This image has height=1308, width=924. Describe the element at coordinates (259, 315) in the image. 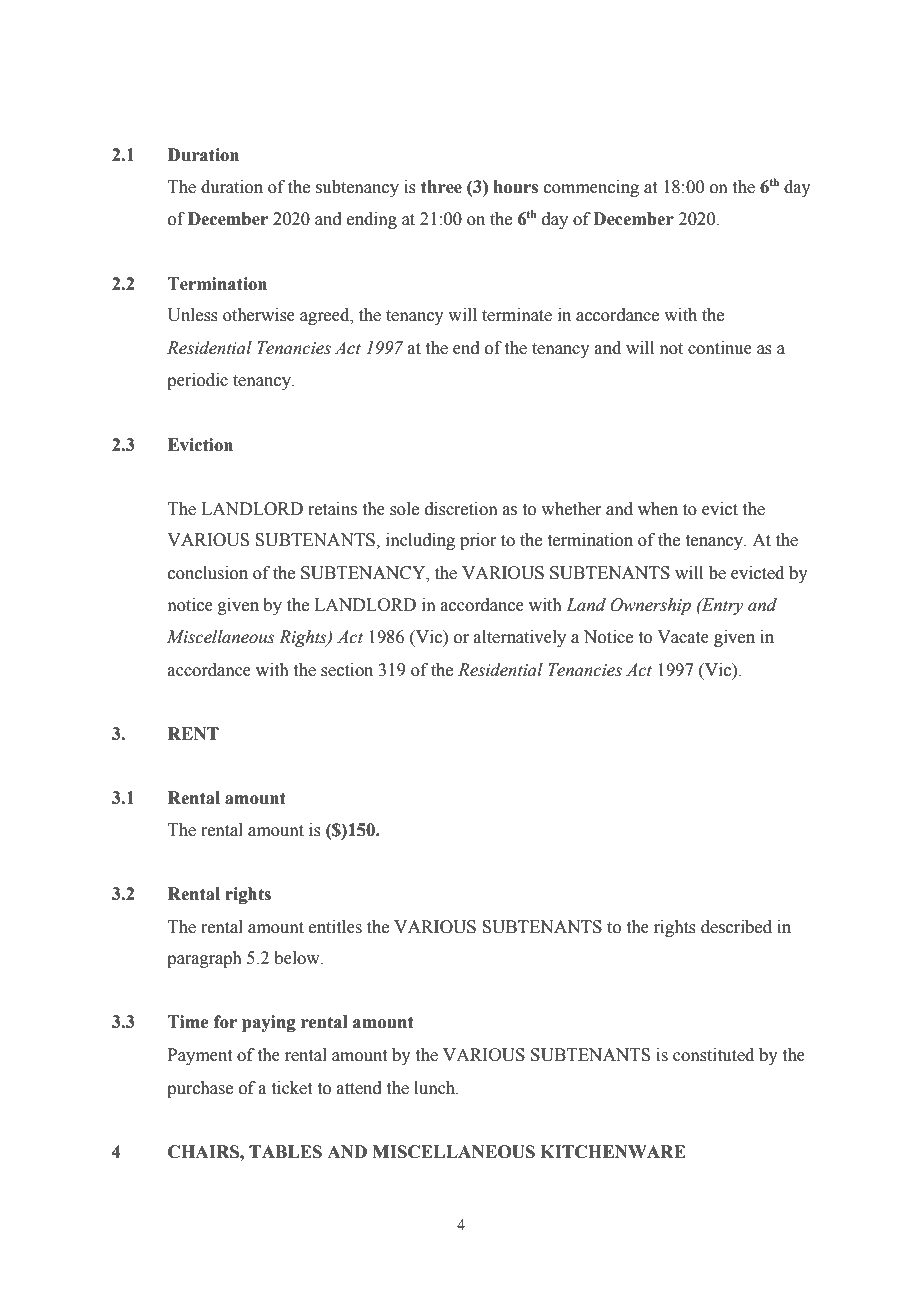

I see `otherwise` at that location.
